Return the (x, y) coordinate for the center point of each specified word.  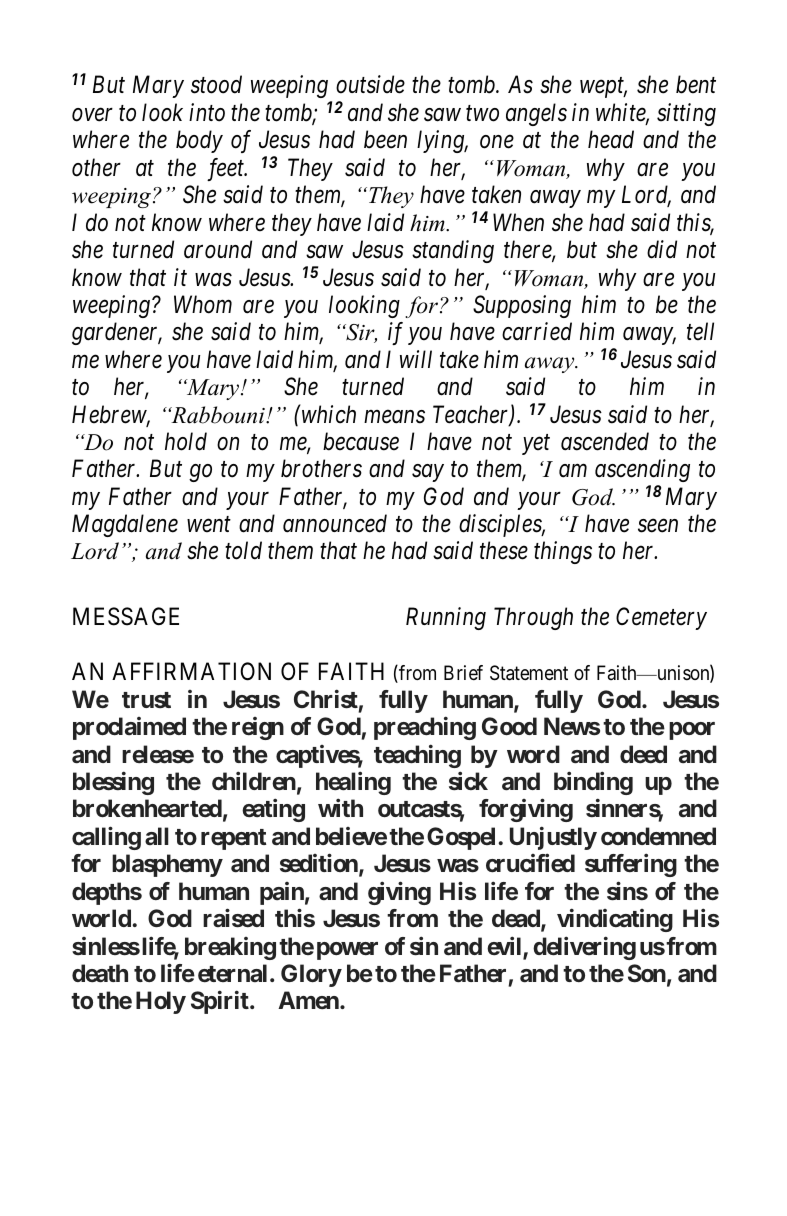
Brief (463, 672)
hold (186, 441)
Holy (161, 1002)
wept (603, 88)
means (394, 417)
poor (692, 731)
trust (146, 700)
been (385, 139)
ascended (605, 441)
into (207, 112)
